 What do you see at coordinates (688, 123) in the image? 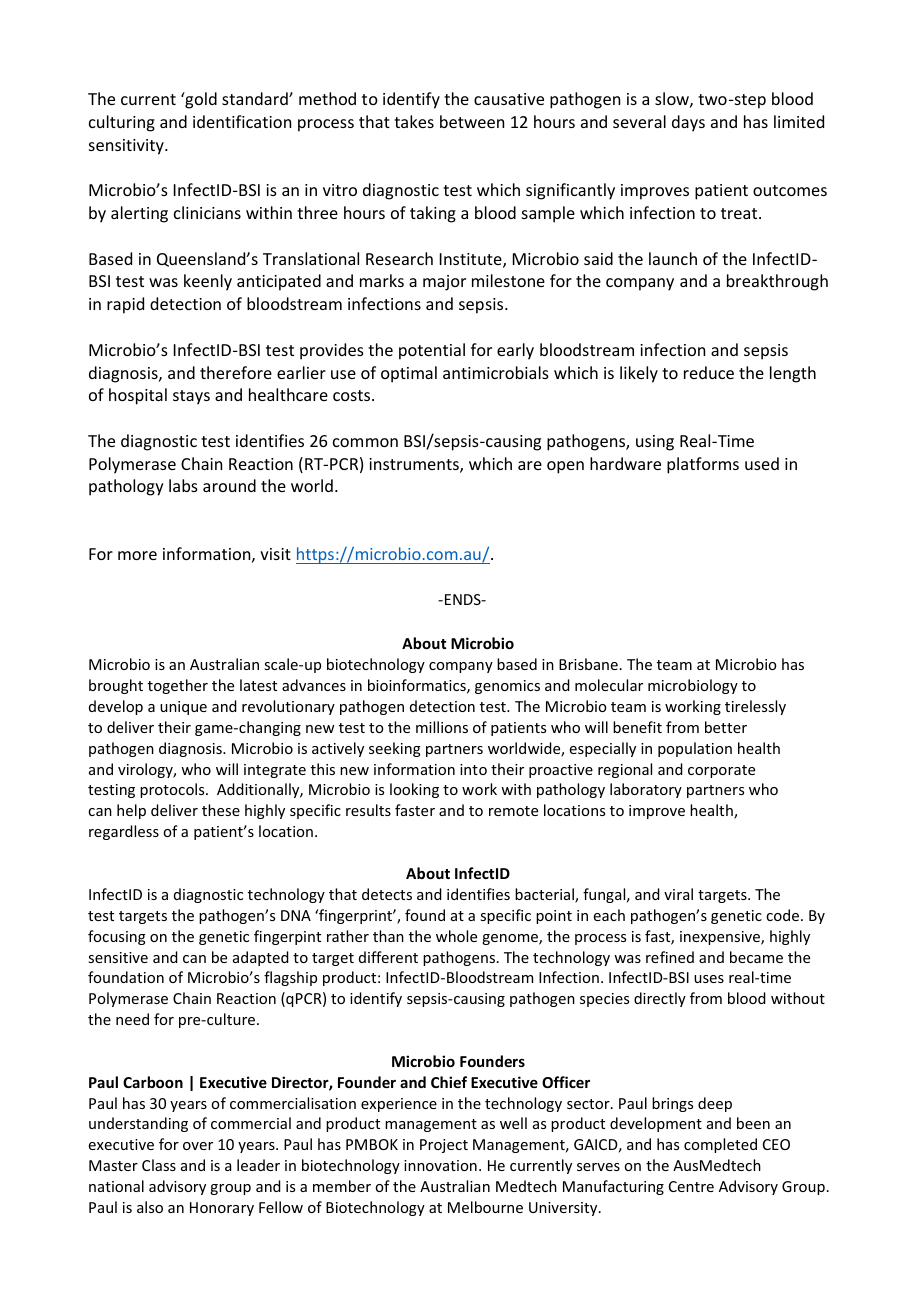
I see `days` at bounding box center [688, 123].
